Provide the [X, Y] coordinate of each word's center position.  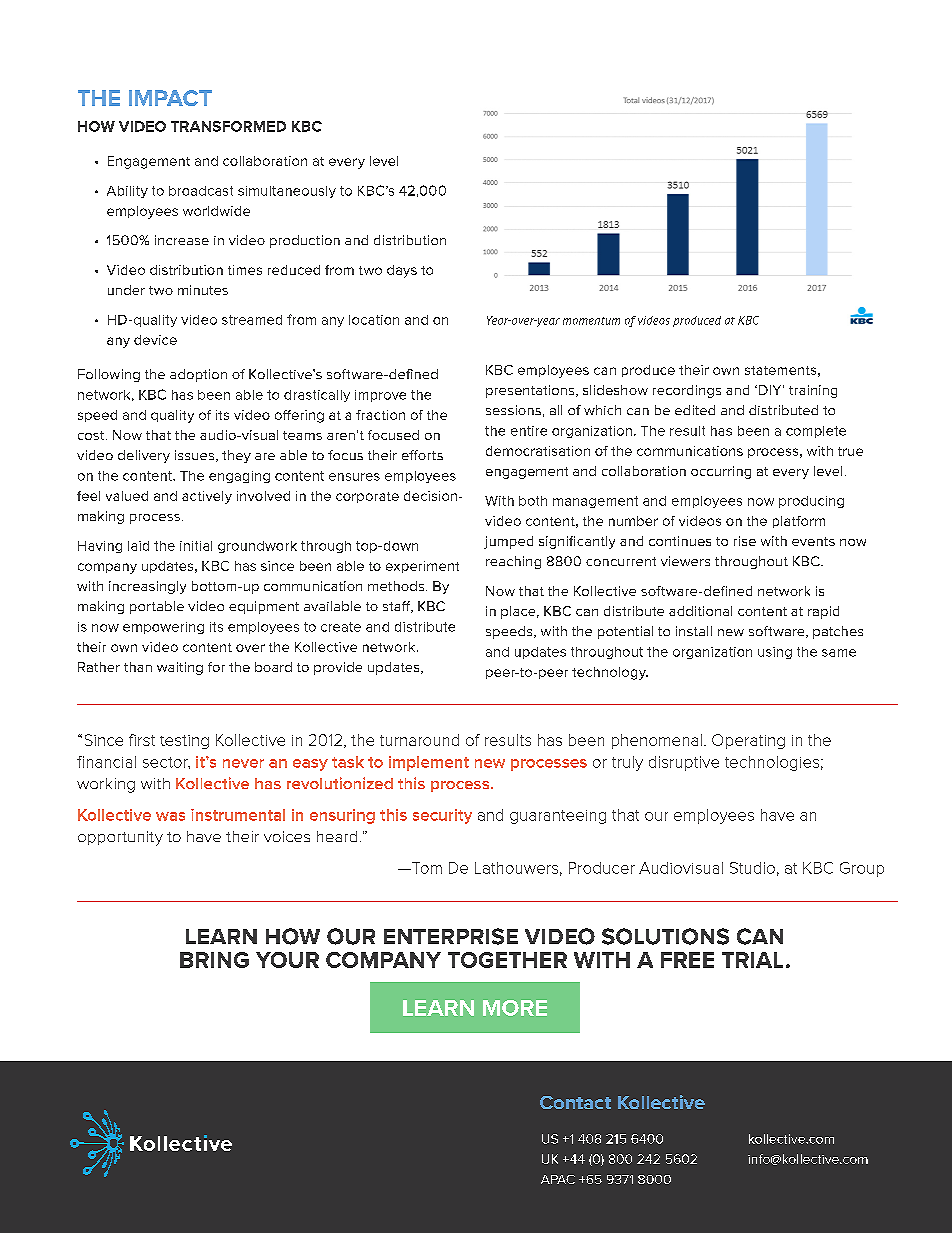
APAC [558, 1179]
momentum [591, 321]
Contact [575, 1102]
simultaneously [287, 192]
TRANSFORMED [228, 126]
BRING [214, 960]
